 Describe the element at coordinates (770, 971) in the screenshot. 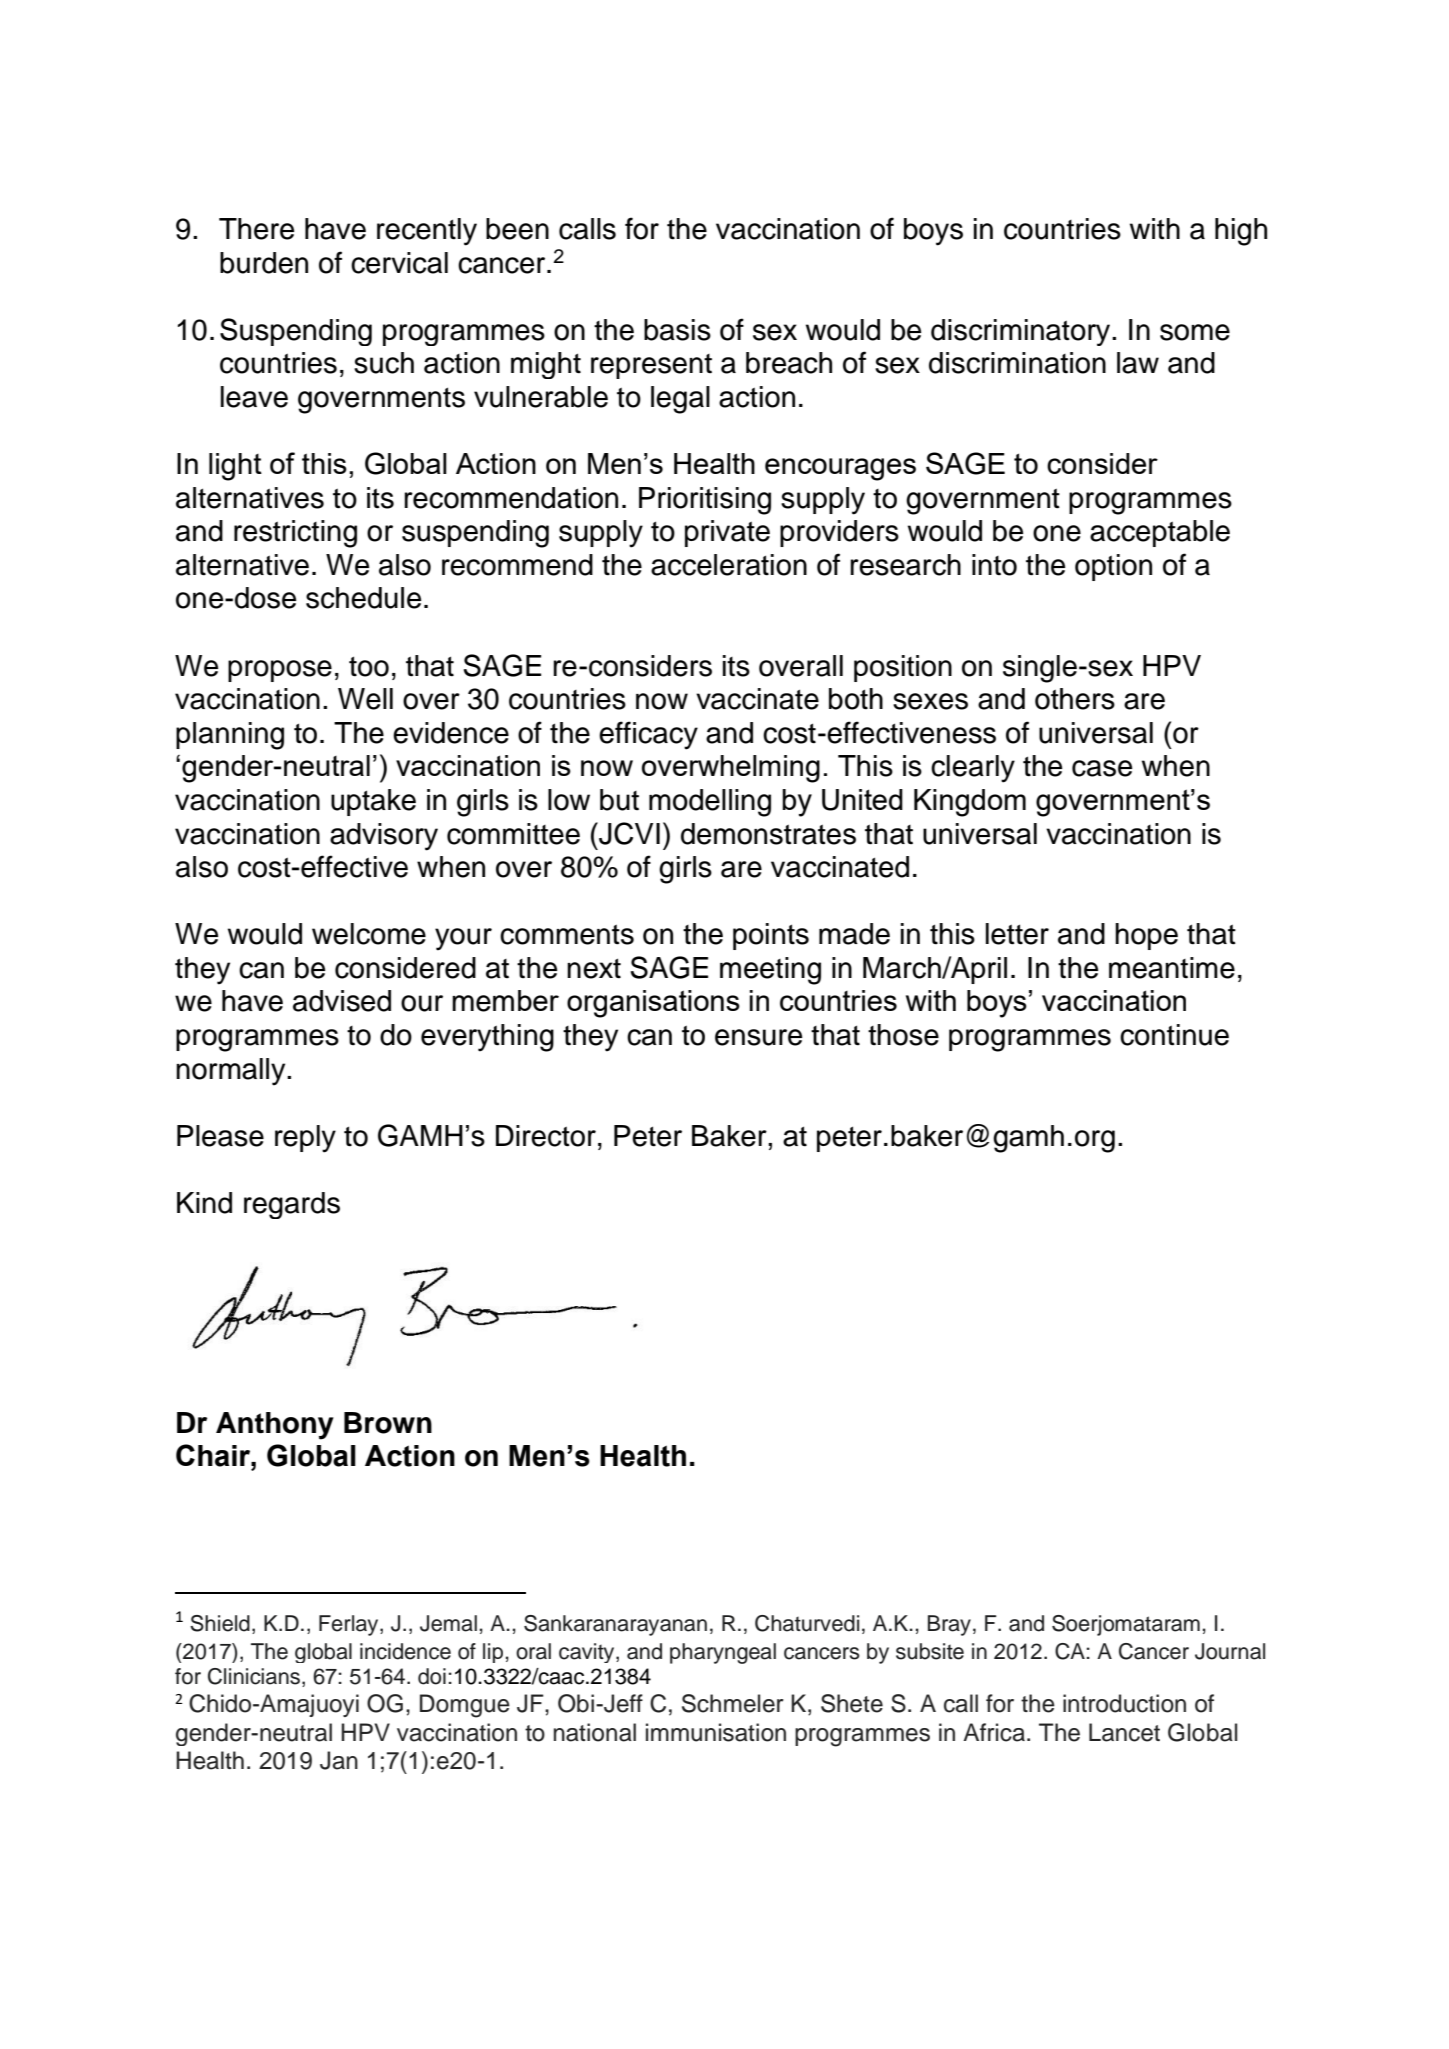

I see `meeting` at that location.
